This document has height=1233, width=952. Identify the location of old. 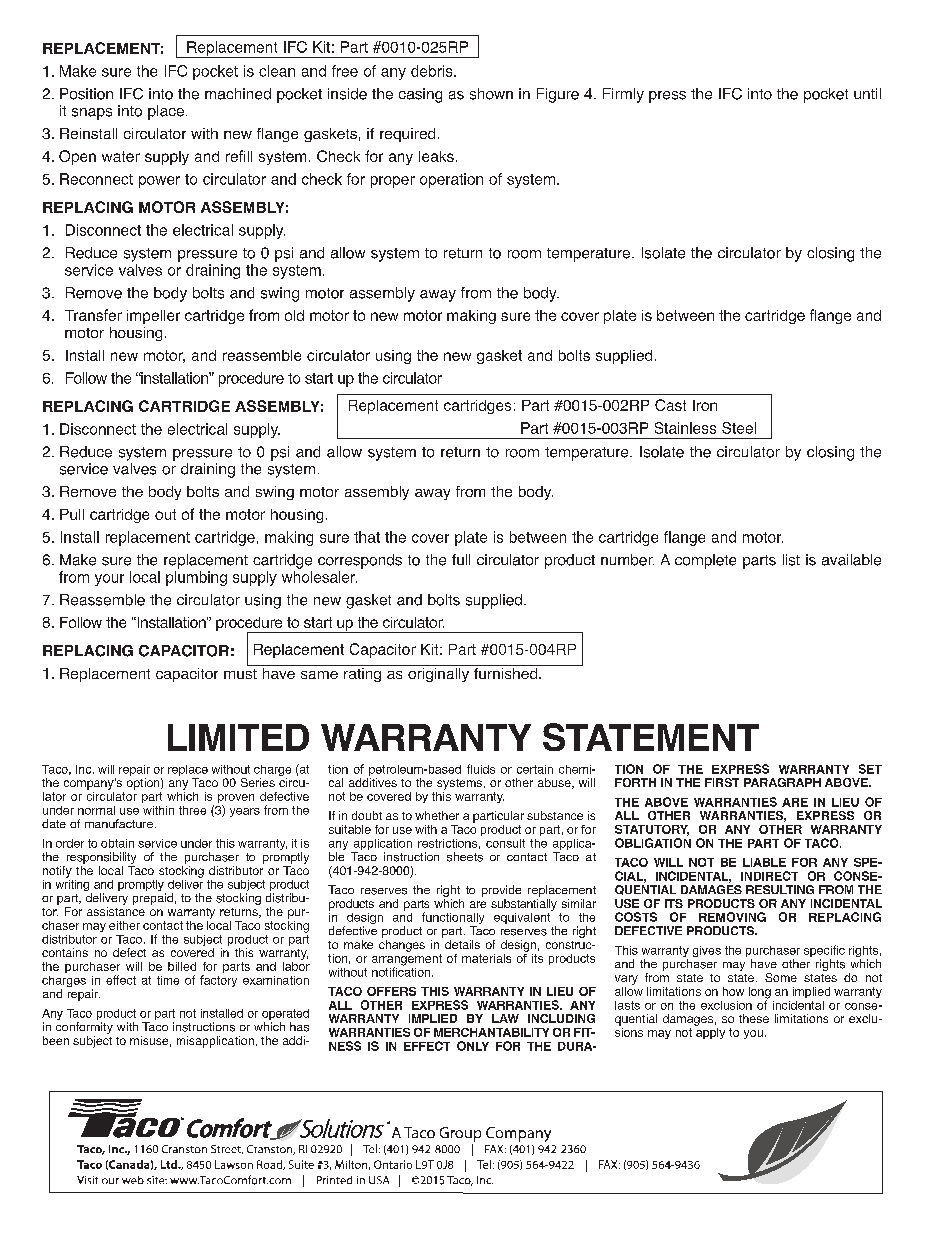
(294, 315).
